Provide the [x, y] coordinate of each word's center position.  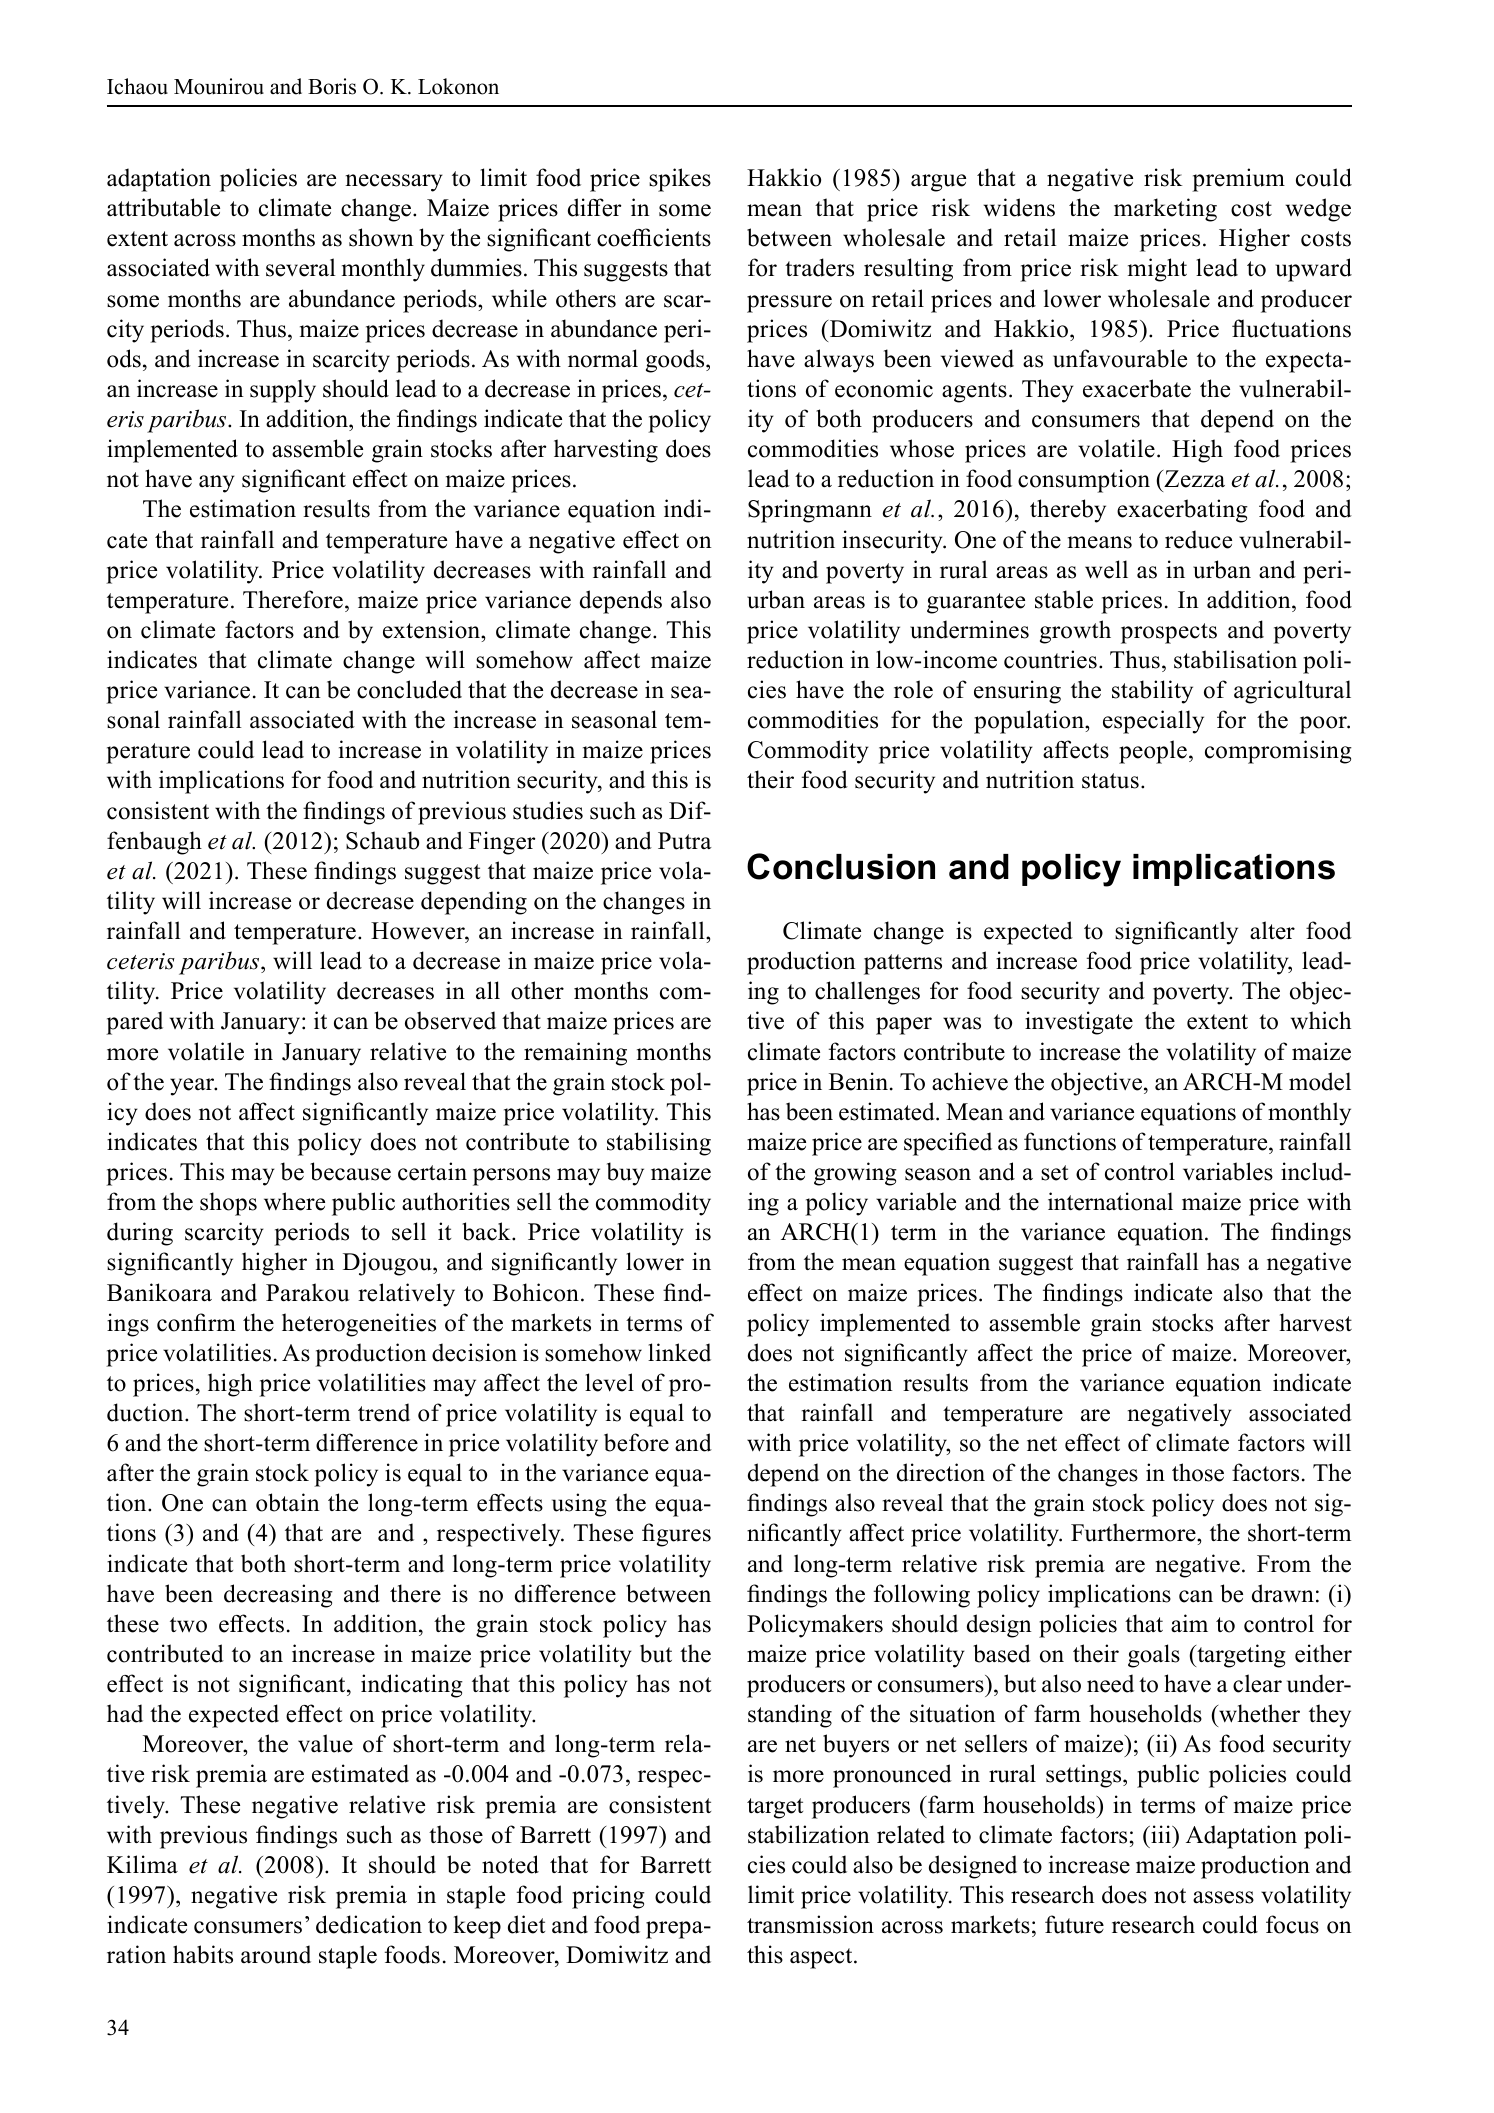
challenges [867, 993]
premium [1238, 180]
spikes [680, 180]
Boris [332, 86]
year [193, 1087]
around [276, 1954]
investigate [1079, 1023]
